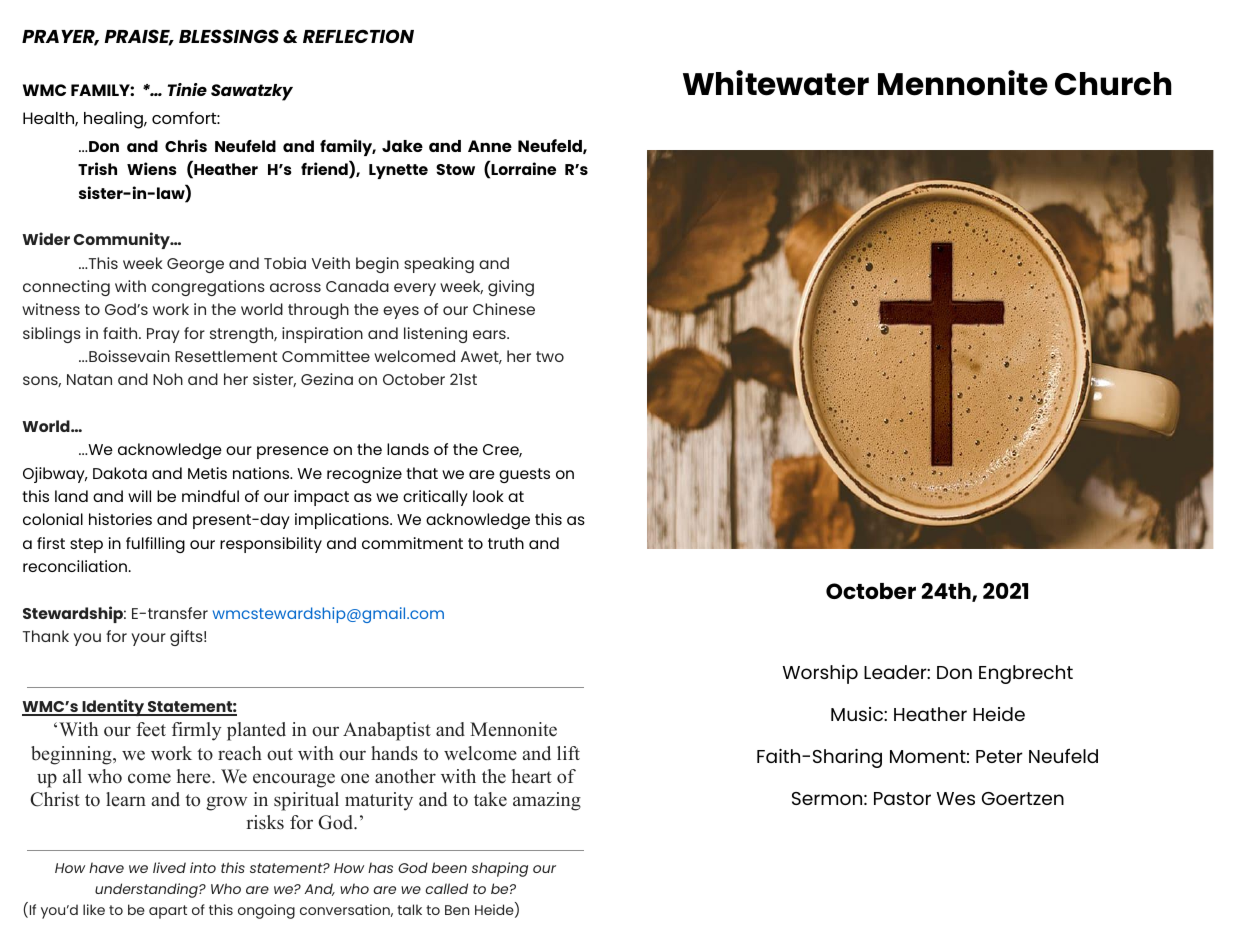 The image size is (1233, 952). Describe the element at coordinates (776, 83) in the image. I see `Whitewater` at that location.
